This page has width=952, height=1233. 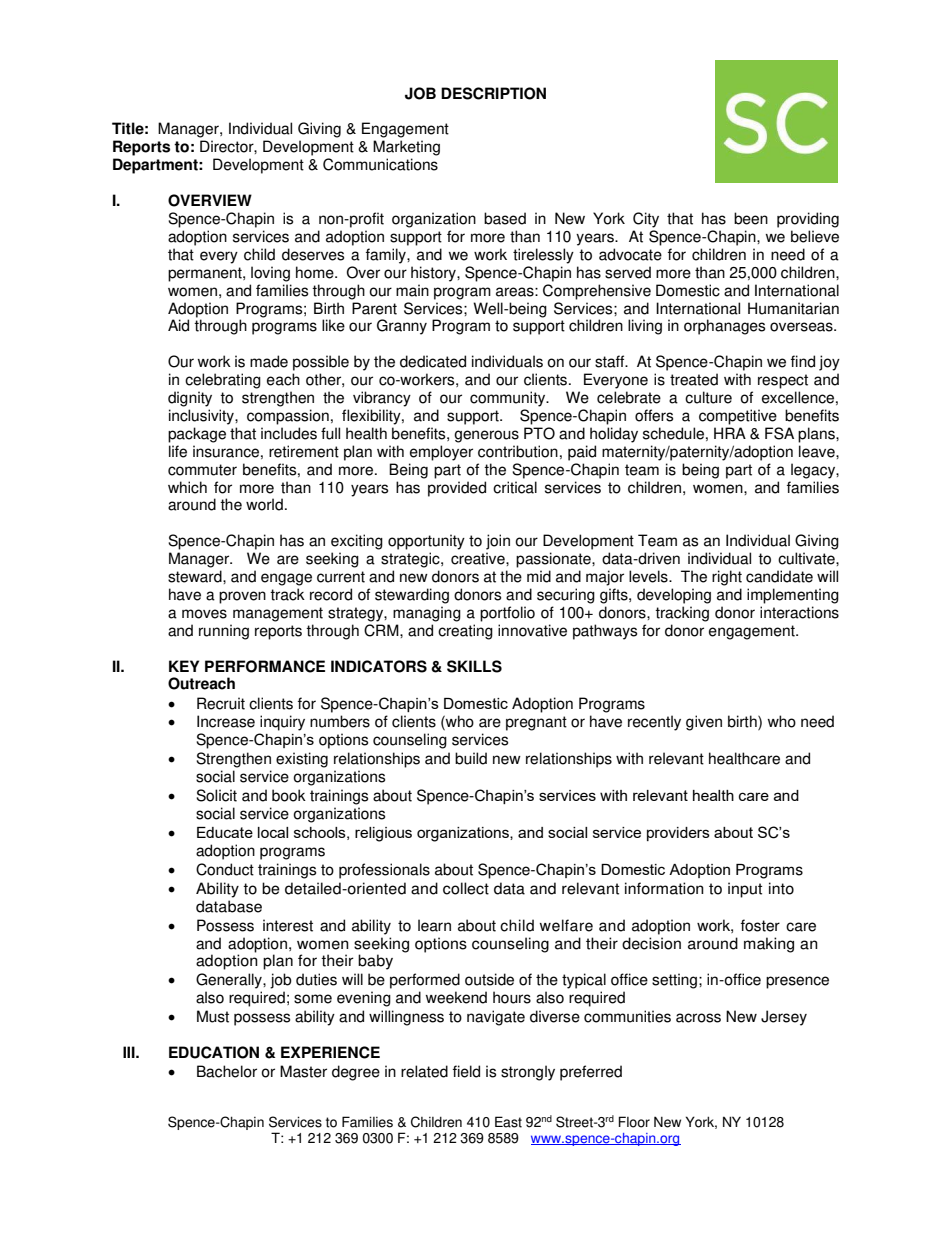 I want to click on been, so click(x=751, y=218).
